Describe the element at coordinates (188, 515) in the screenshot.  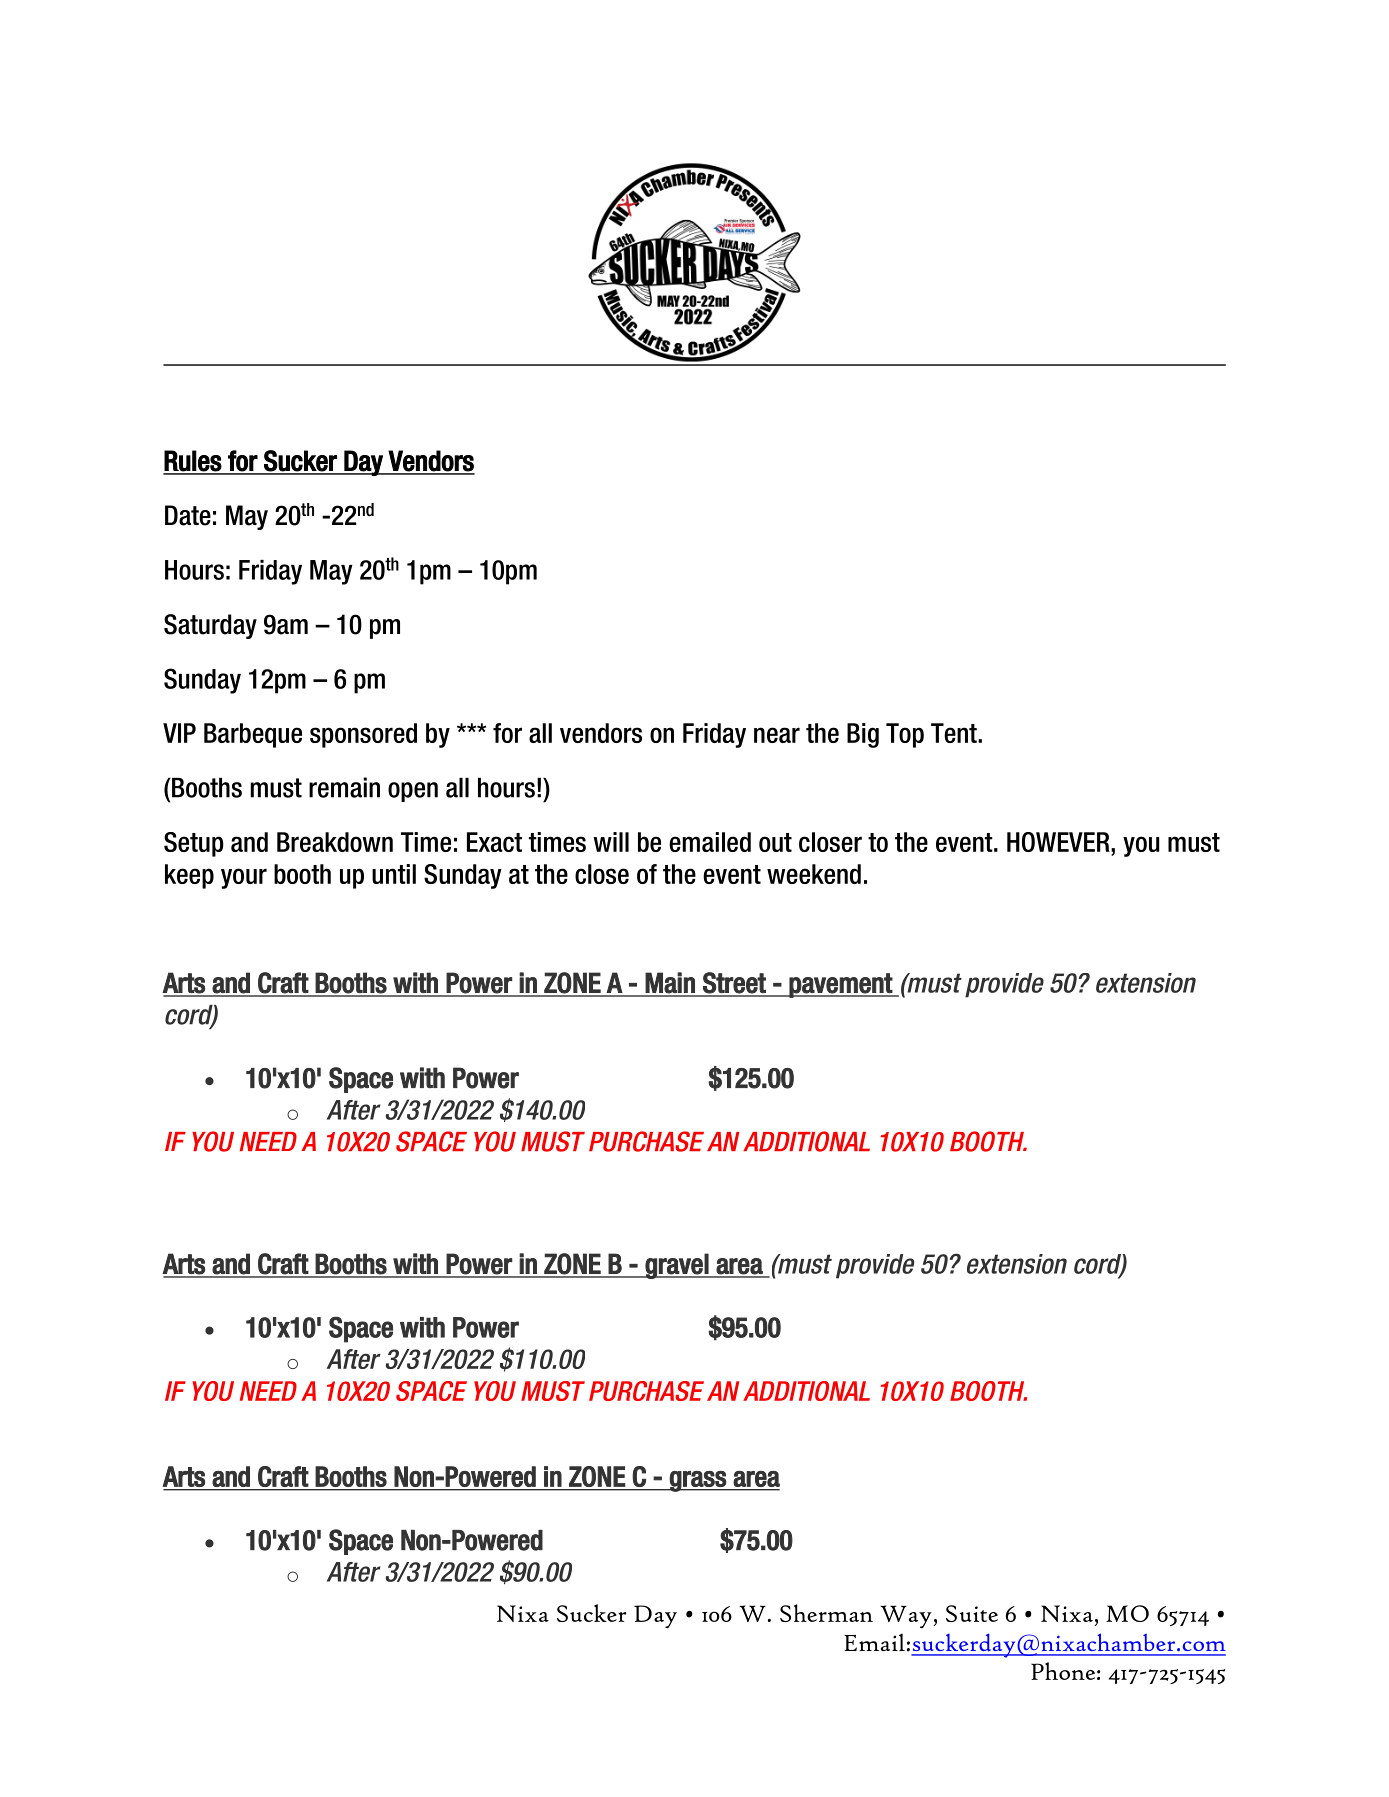
I see `Date` at that location.
